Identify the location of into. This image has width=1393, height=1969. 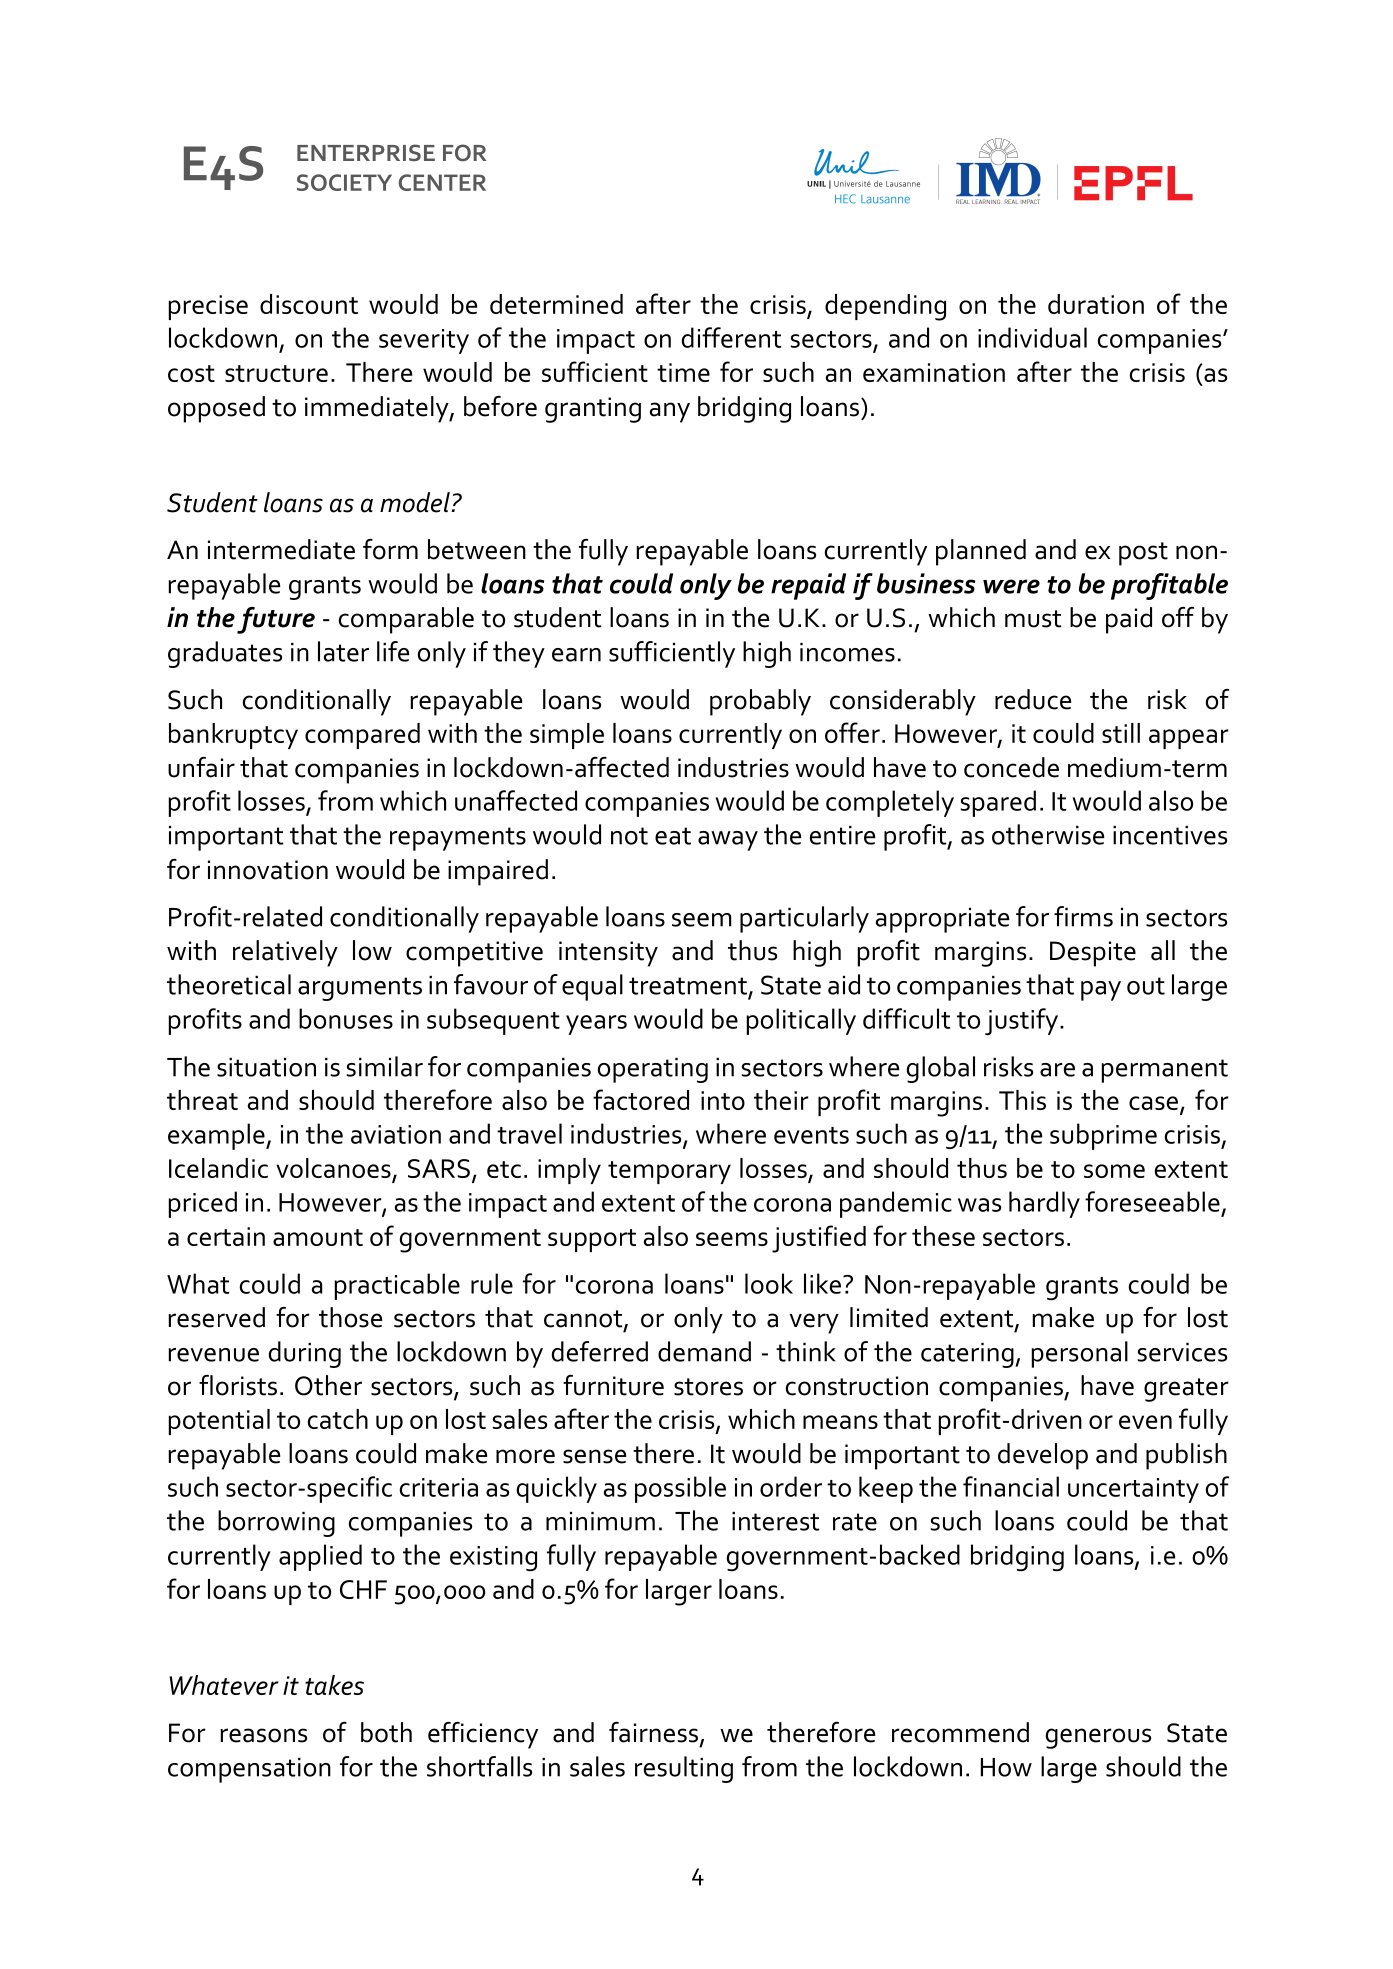
(723, 1100).
